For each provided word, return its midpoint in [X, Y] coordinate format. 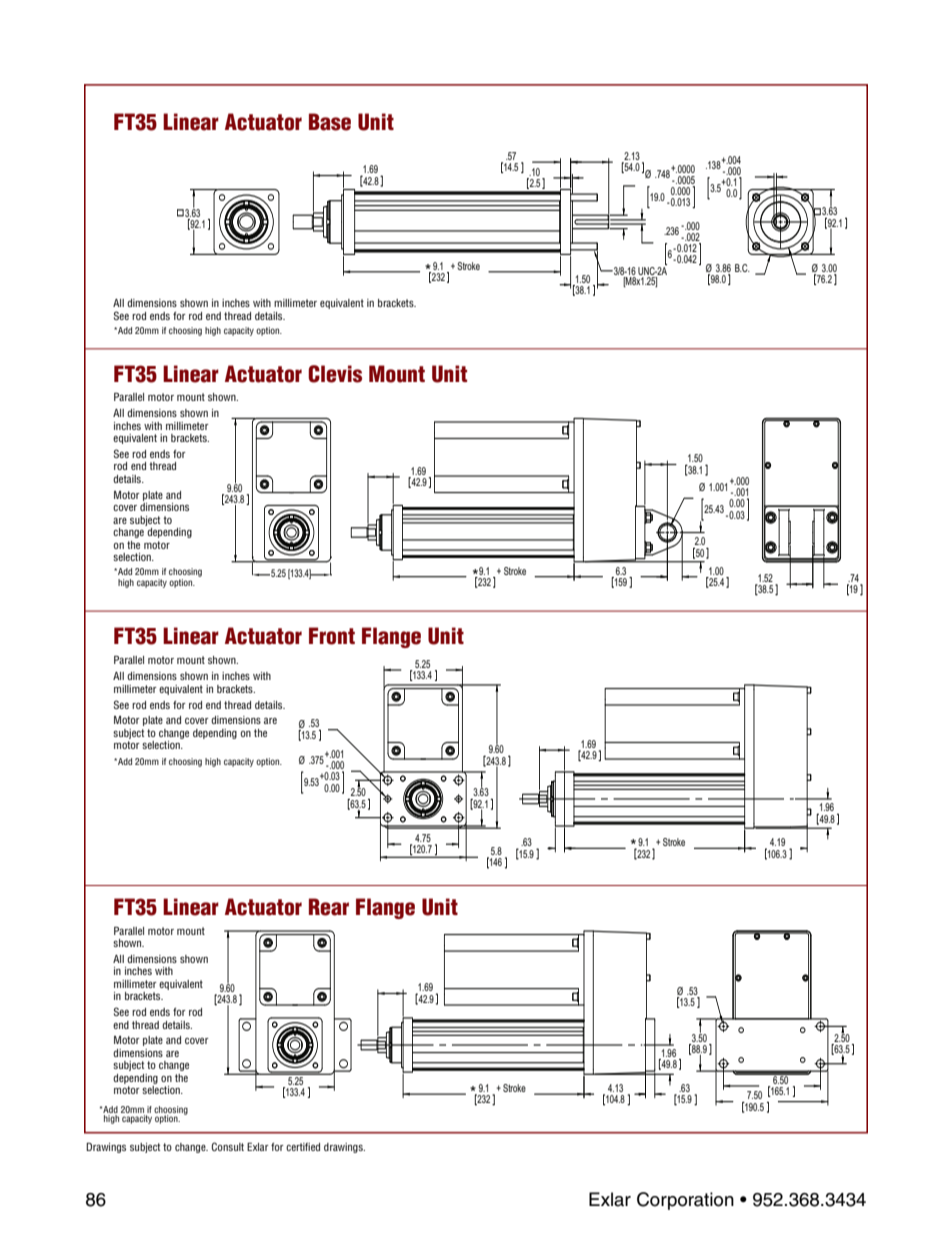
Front [332, 636]
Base [330, 122]
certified [303, 1147]
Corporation [685, 1201]
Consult [227, 1146]
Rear [329, 907]
